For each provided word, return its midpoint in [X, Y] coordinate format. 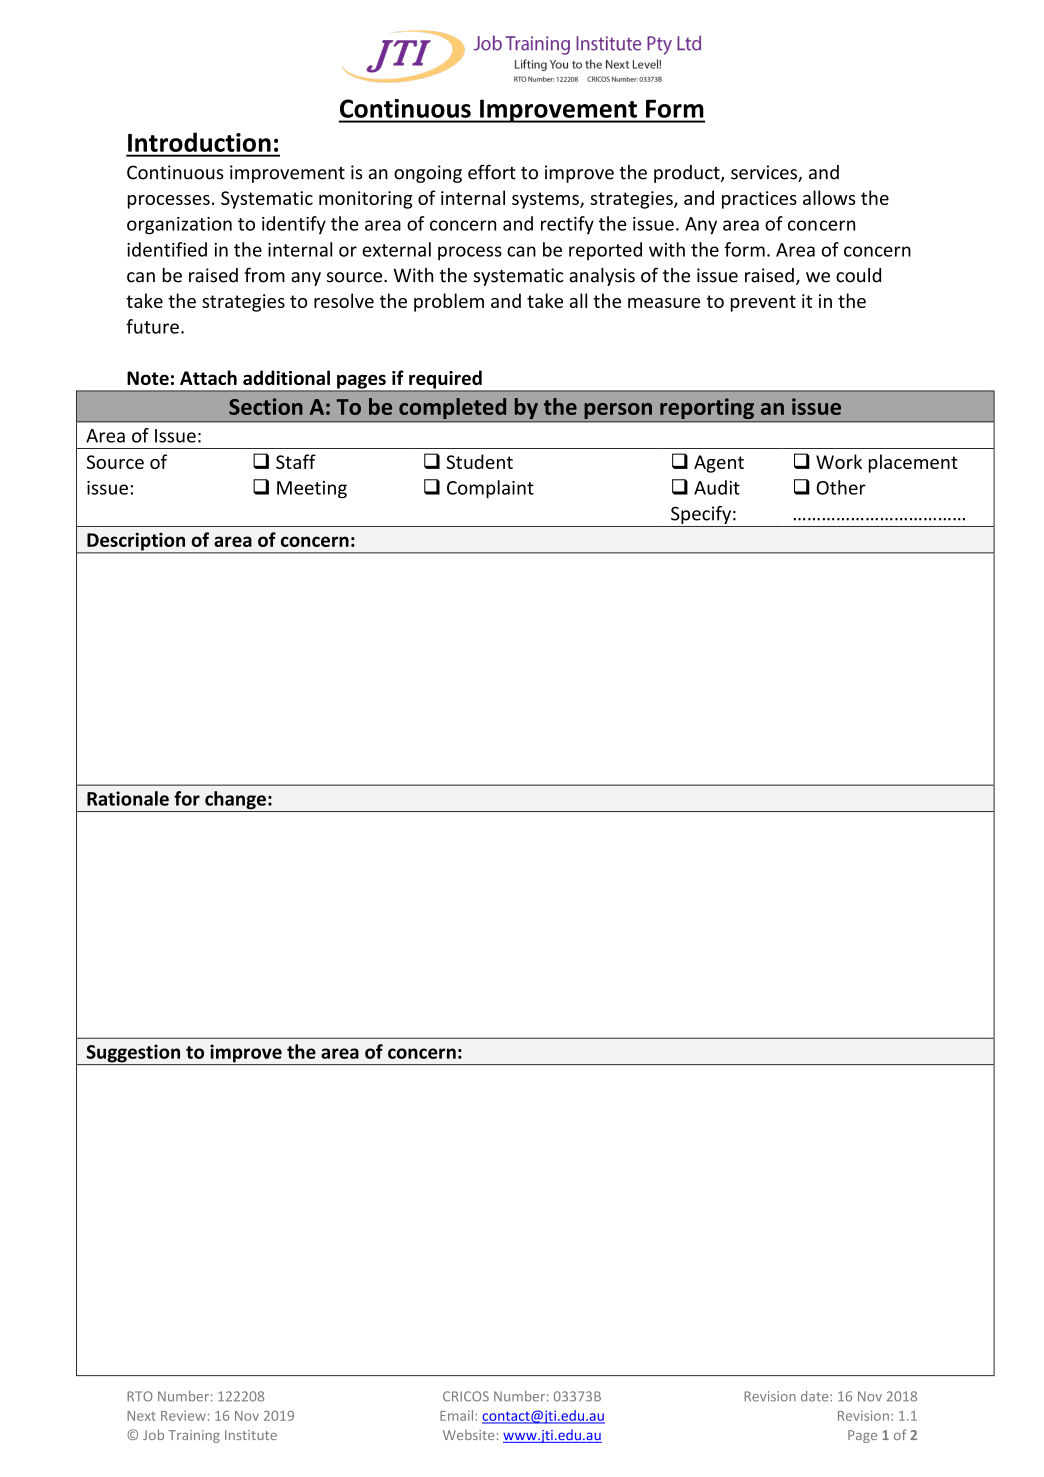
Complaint [490, 489]
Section [266, 406]
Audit [717, 487]
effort [492, 172]
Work [839, 461]
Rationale [128, 798]
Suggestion [133, 1054]
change [235, 801]
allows [829, 197]
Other [841, 487]
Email [458, 1415]
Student [479, 461]
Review [183, 1415]
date [816, 1396]
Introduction [199, 142]
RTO [140, 1396]
